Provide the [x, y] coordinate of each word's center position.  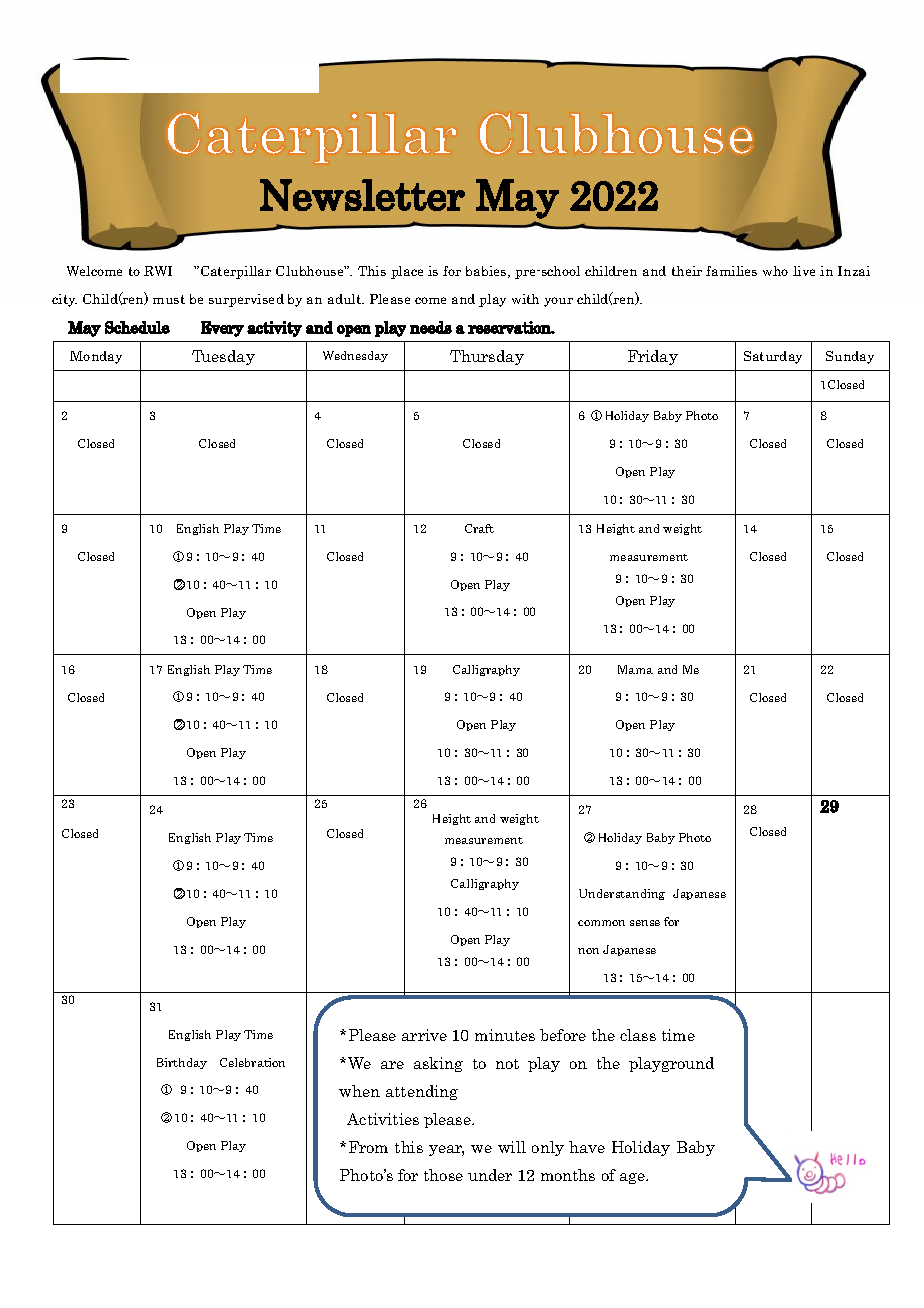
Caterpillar [236, 272]
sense [645, 923]
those [443, 1175]
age [633, 1178]
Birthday [182, 1063]
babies [487, 272]
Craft [479, 528]
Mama [635, 669]
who [775, 271]
